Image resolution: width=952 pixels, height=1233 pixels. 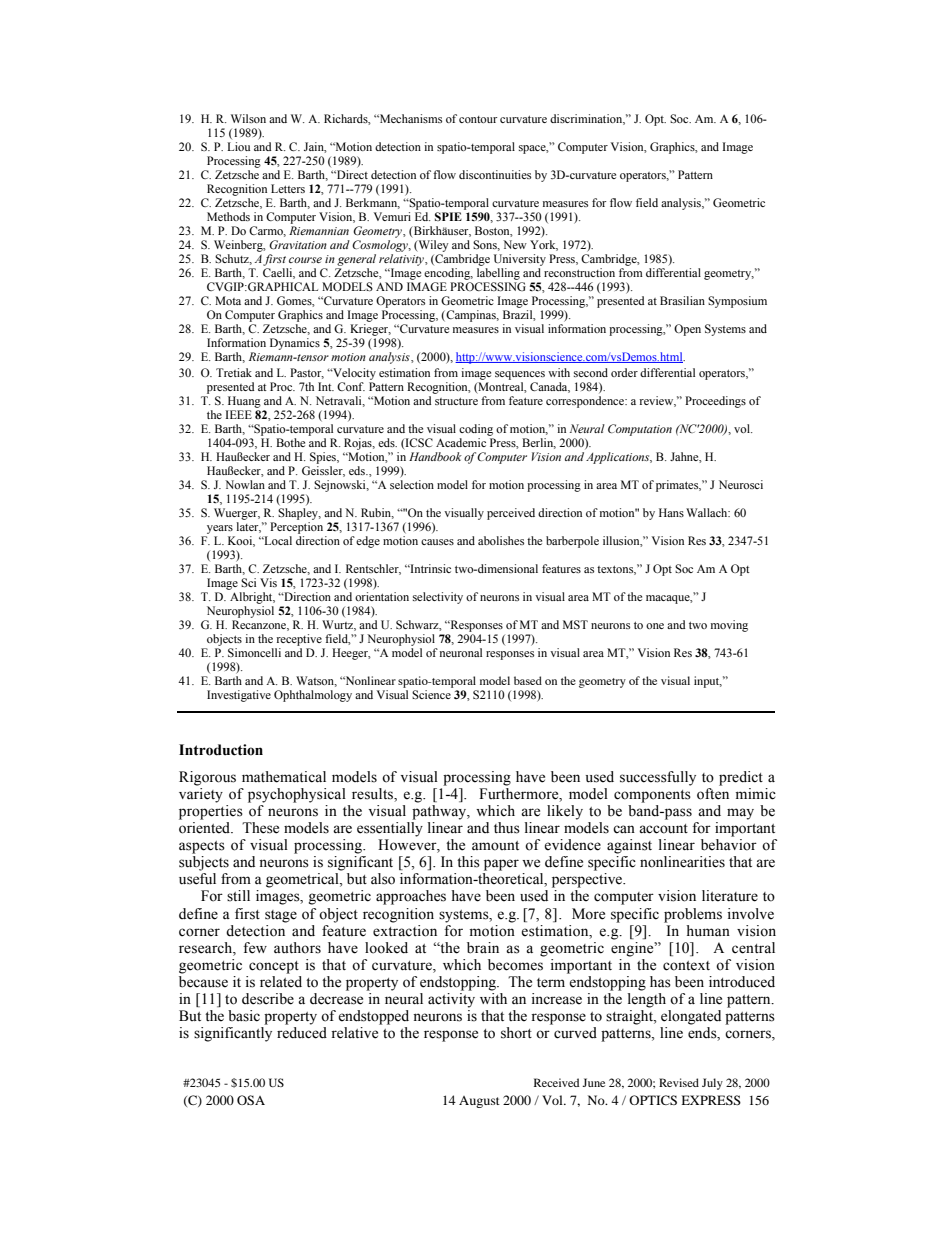 I want to click on reconstruction, so click(x=579, y=272).
